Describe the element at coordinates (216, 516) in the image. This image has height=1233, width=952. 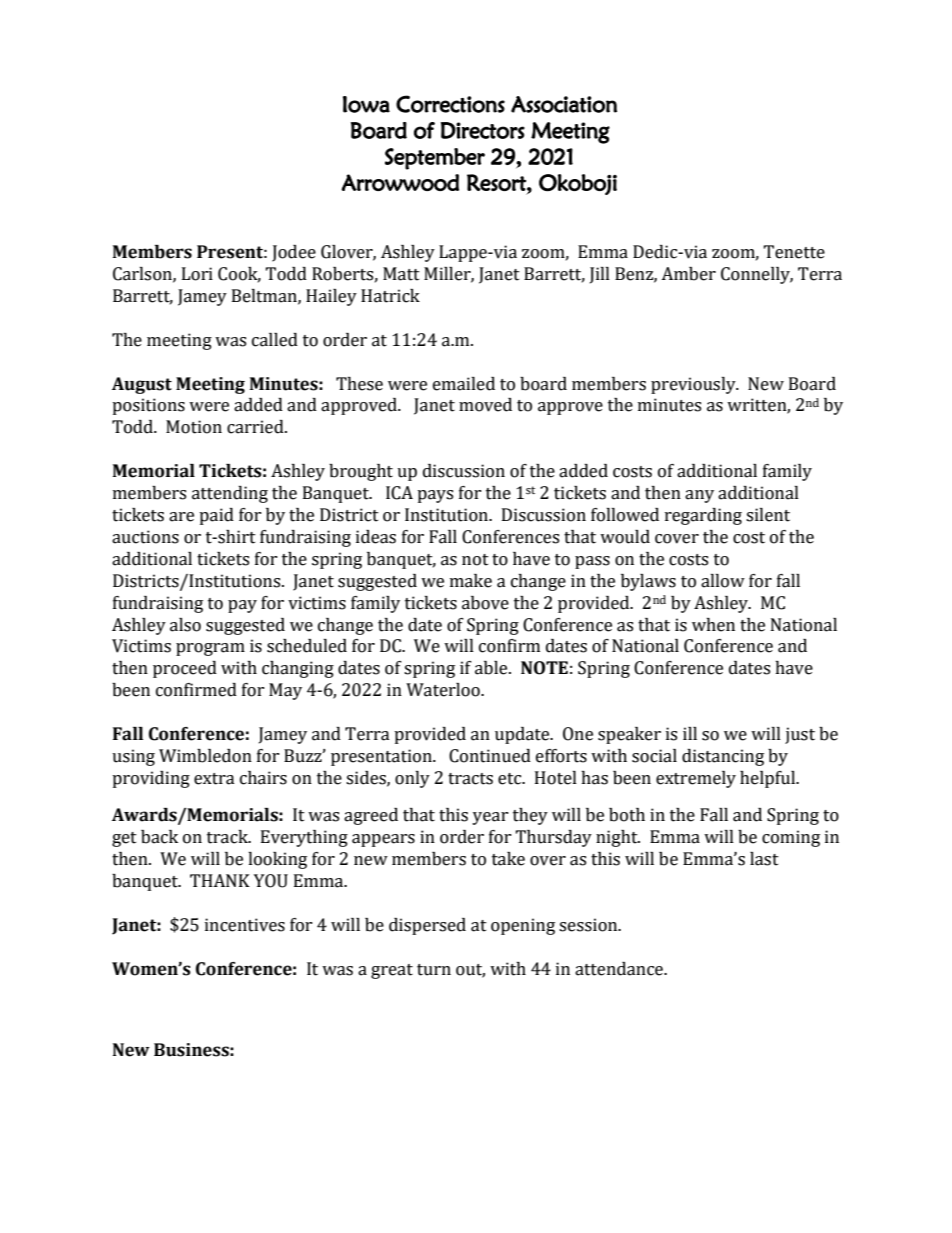
I see `paid` at that location.
